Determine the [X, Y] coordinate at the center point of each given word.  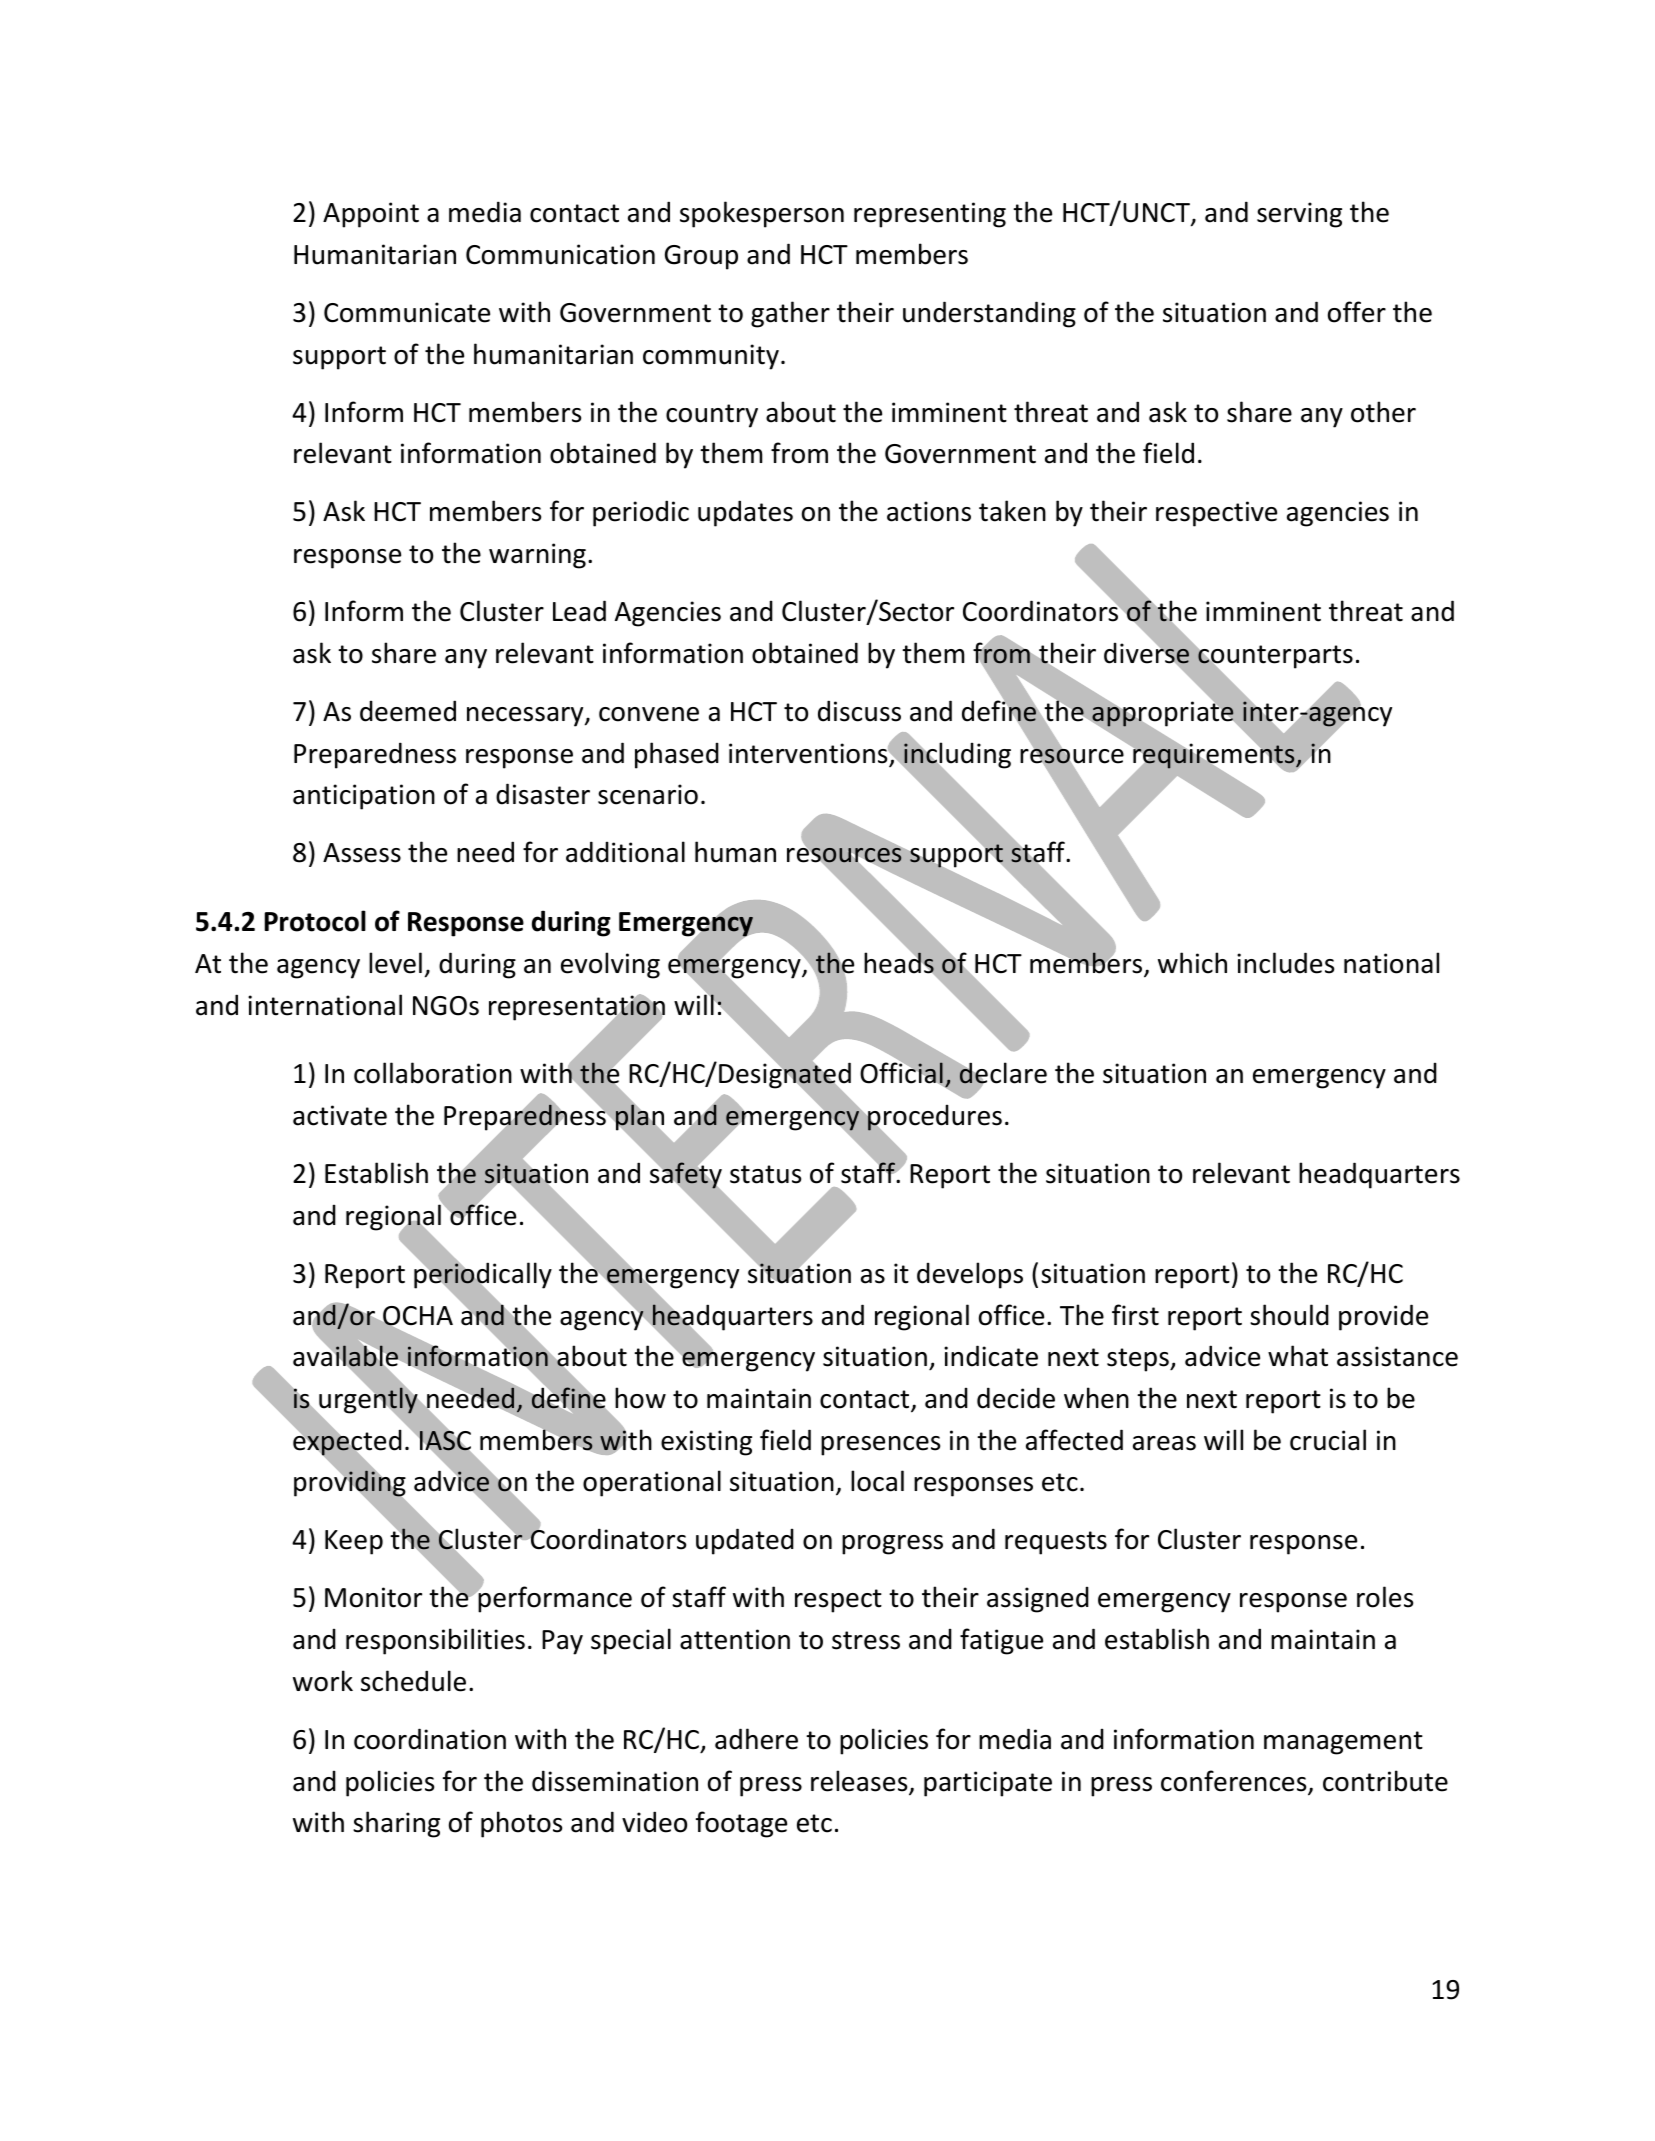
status [765, 1174]
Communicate [407, 312]
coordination [430, 1739]
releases [860, 1782]
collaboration [433, 1073]
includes [1285, 963]
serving [1299, 215]
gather [790, 314]
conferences [1235, 1782]
